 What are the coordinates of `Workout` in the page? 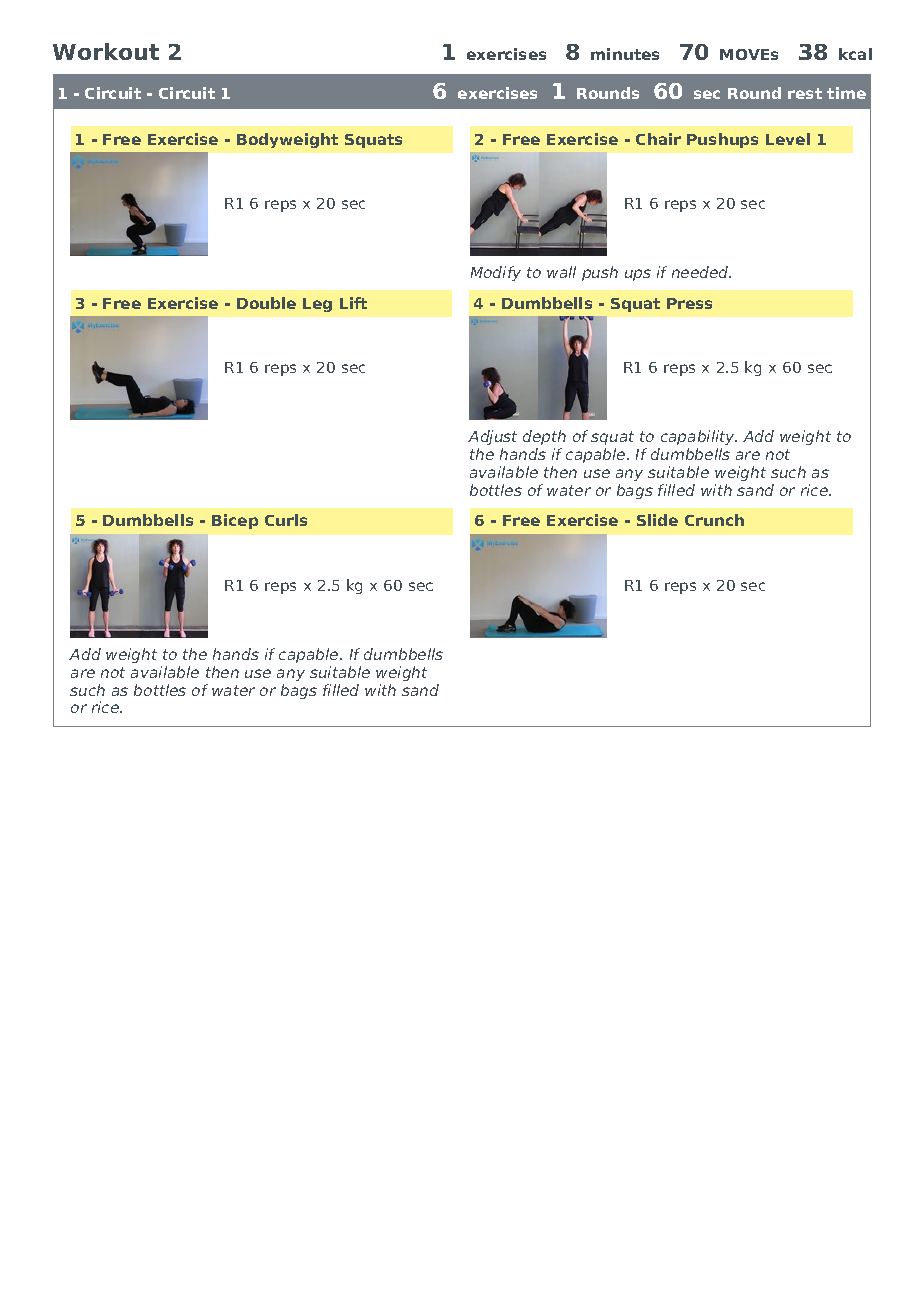 It's located at (106, 51).
